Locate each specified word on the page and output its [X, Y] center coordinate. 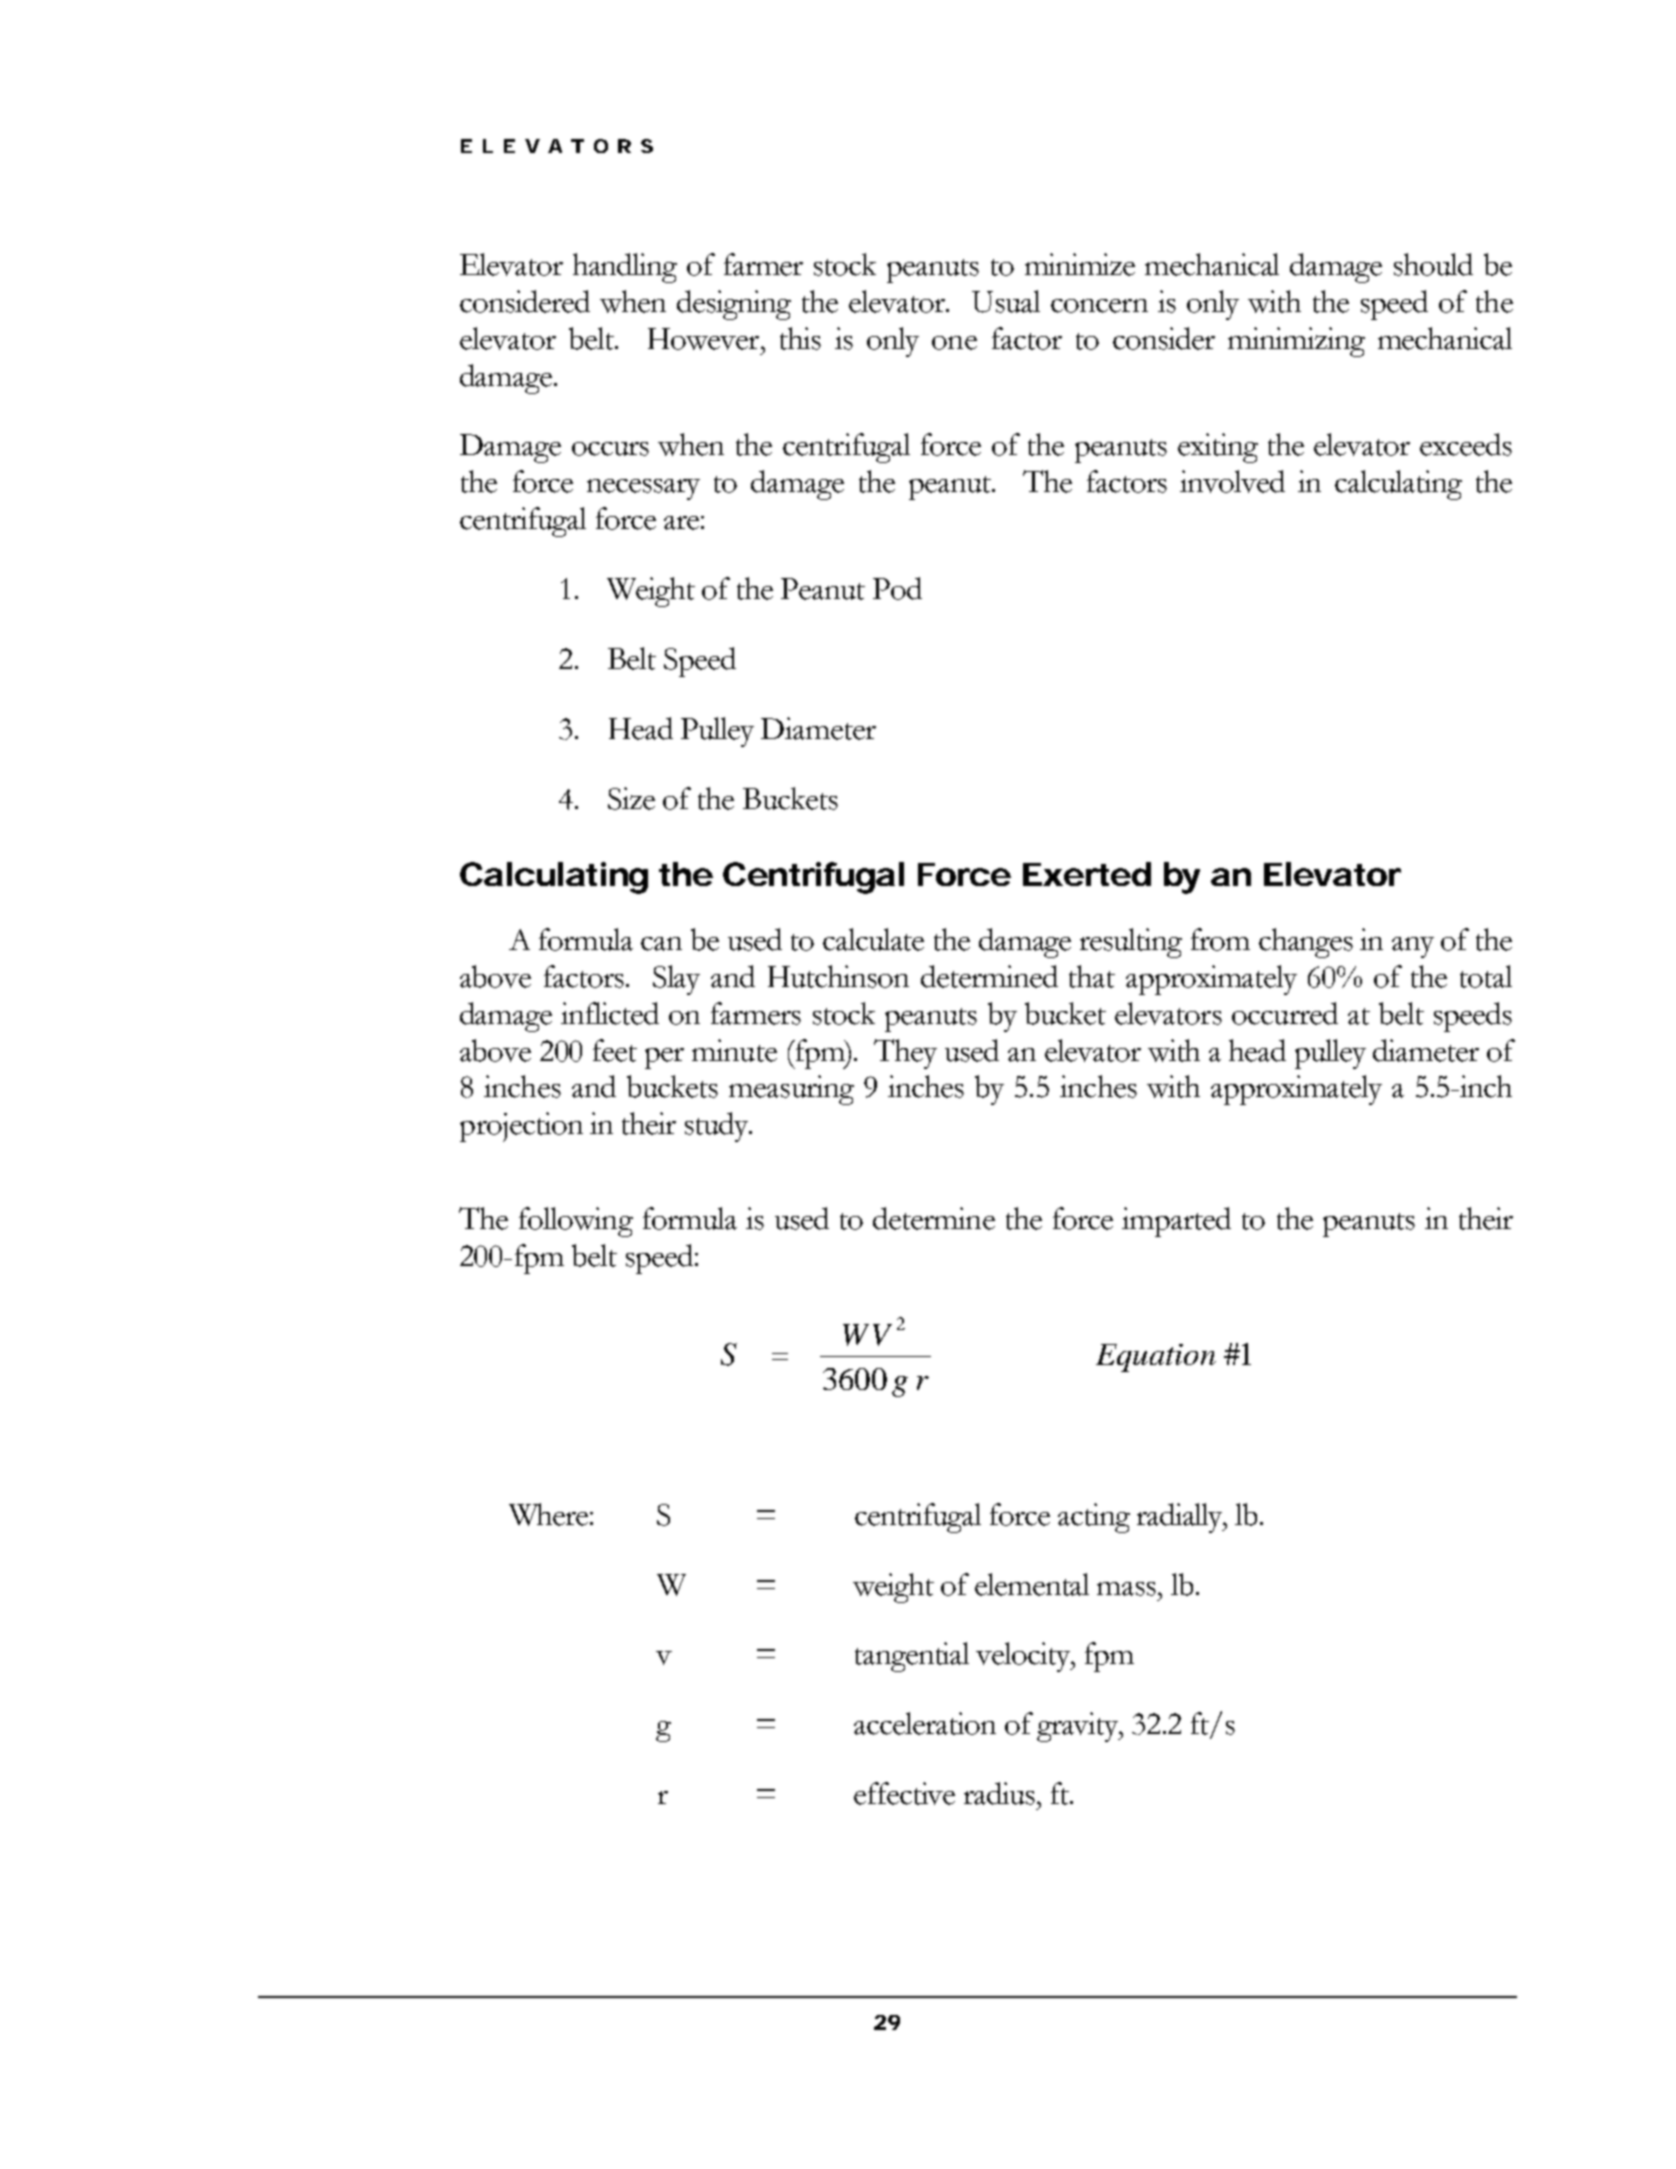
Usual [1006, 301]
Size [631, 798]
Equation [1156, 1358]
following [576, 1222]
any [1413, 947]
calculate [873, 939]
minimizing [1296, 342]
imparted [1176, 1222]
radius [1001, 1793]
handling [625, 268]
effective [904, 1793]
